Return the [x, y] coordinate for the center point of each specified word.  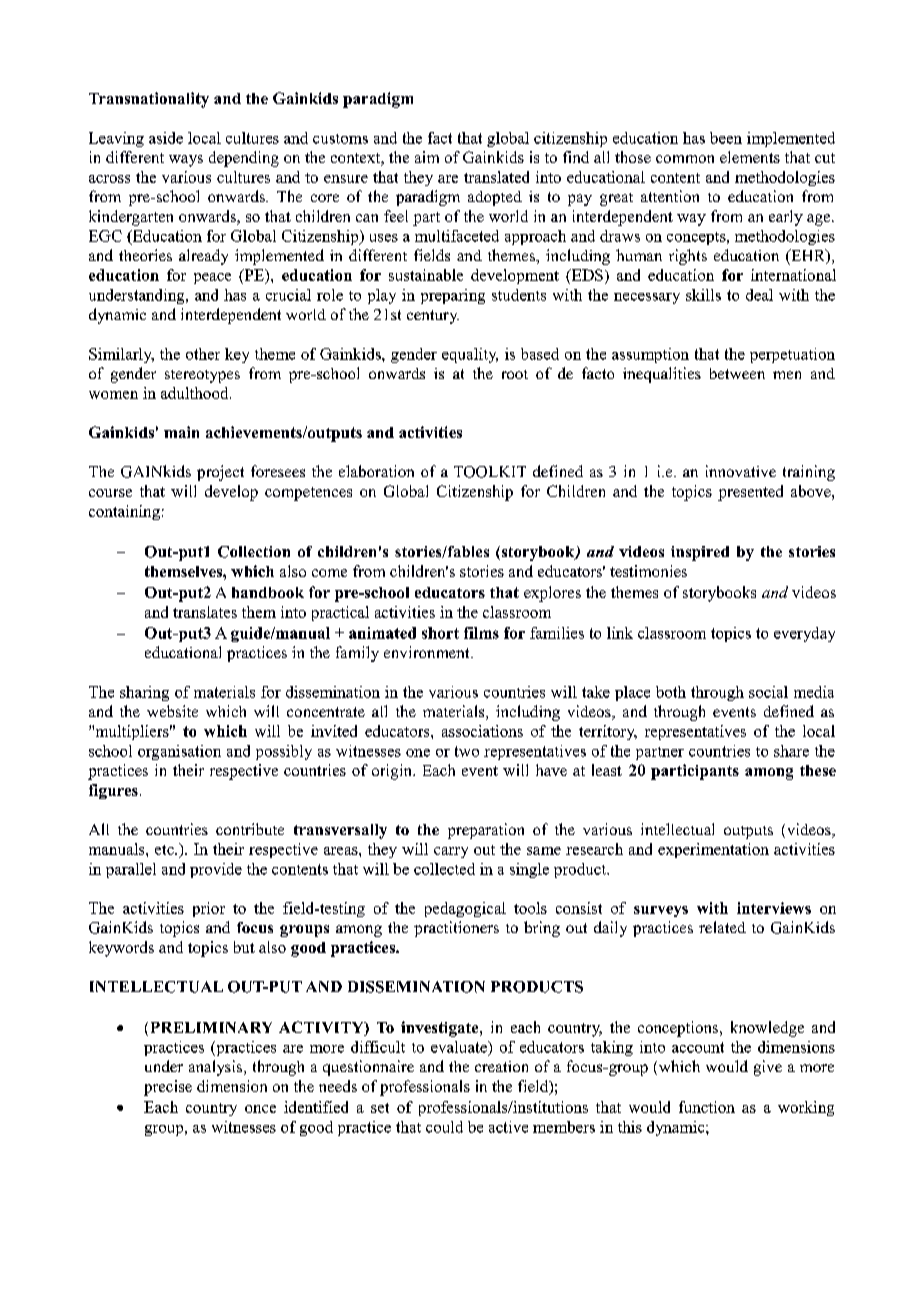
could [444, 1127]
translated [496, 177]
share [791, 751]
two [467, 751]
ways [186, 161]
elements [750, 157]
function [707, 1107]
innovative [741, 471]
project [220, 473]
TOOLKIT [490, 472]
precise [168, 1088]
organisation [179, 752]
